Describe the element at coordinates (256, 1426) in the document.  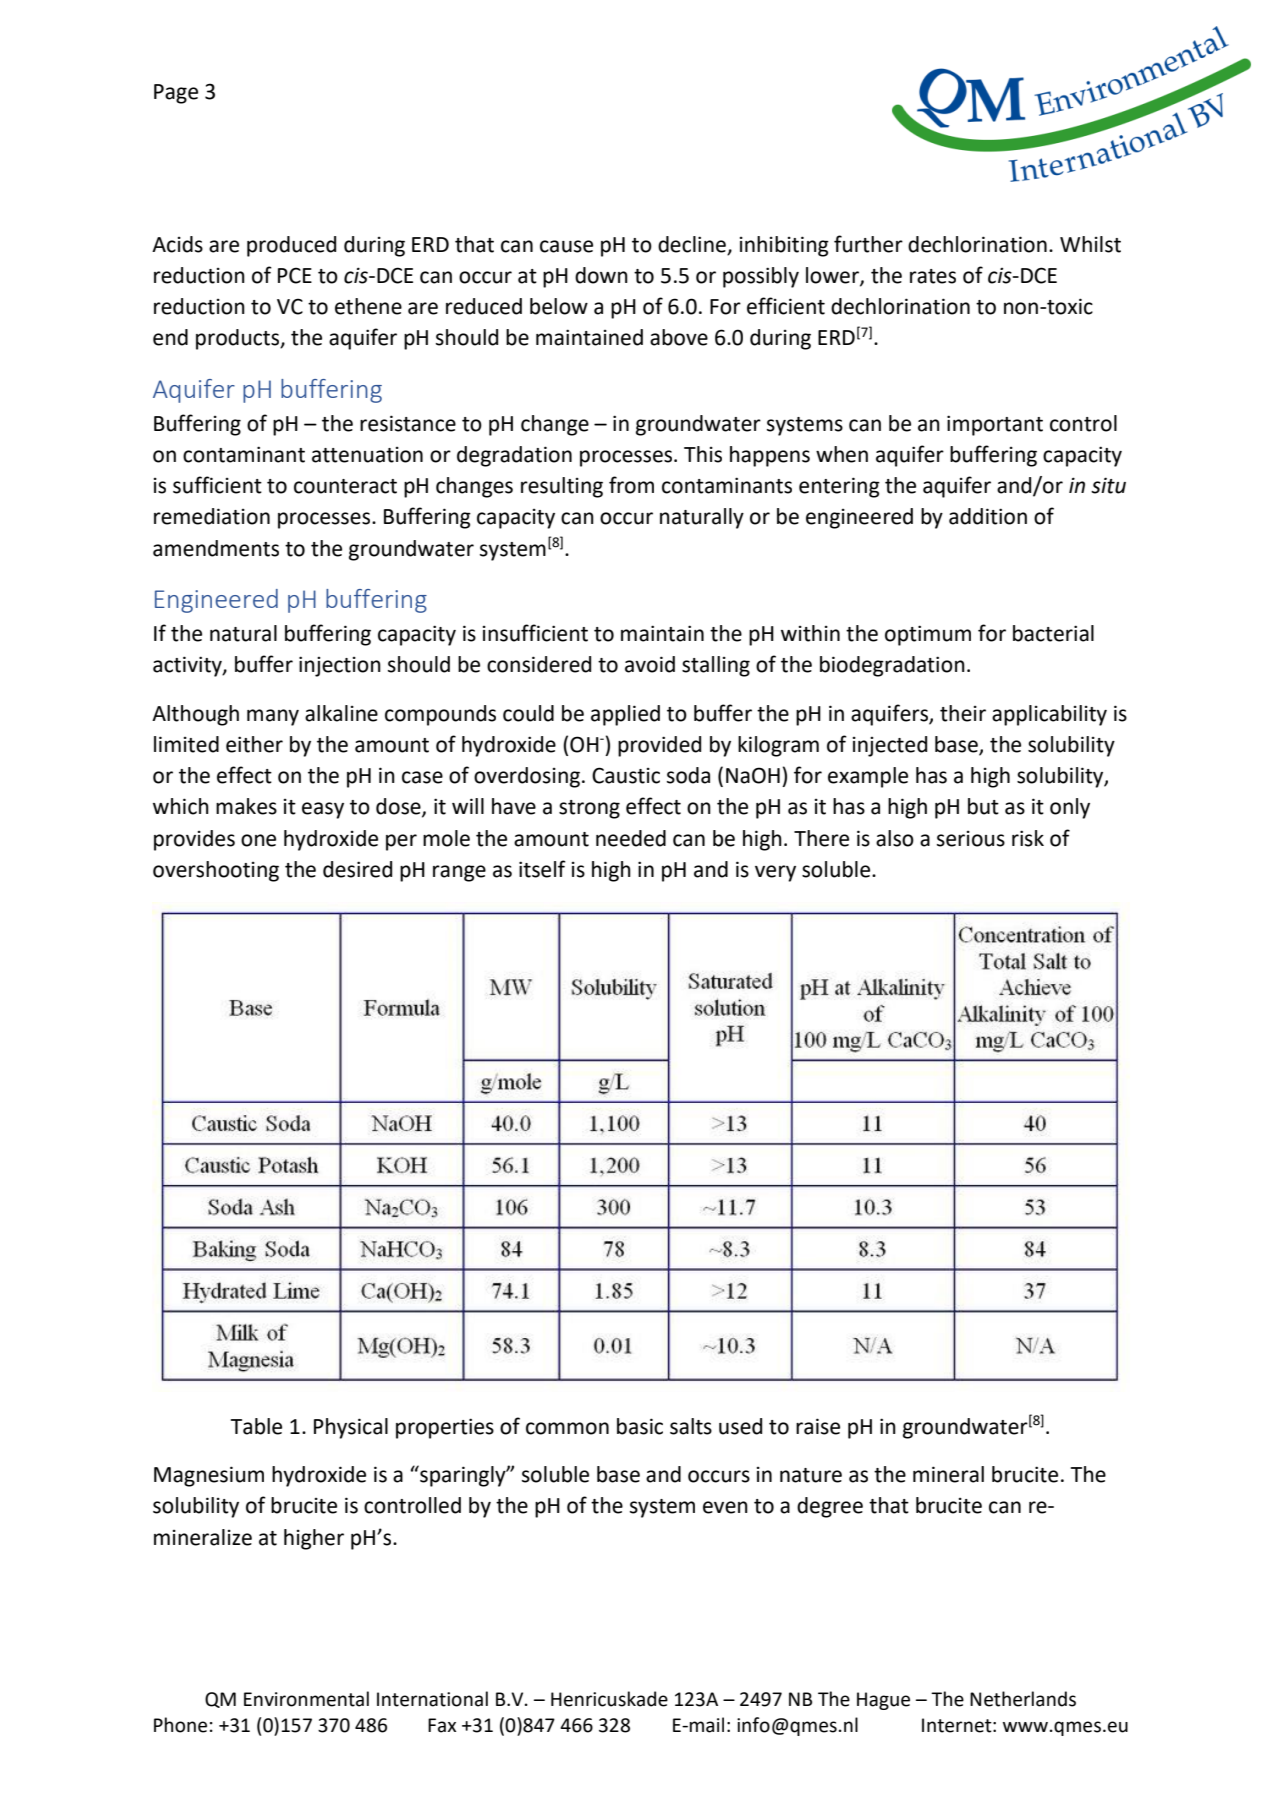
I see `Table` at that location.
